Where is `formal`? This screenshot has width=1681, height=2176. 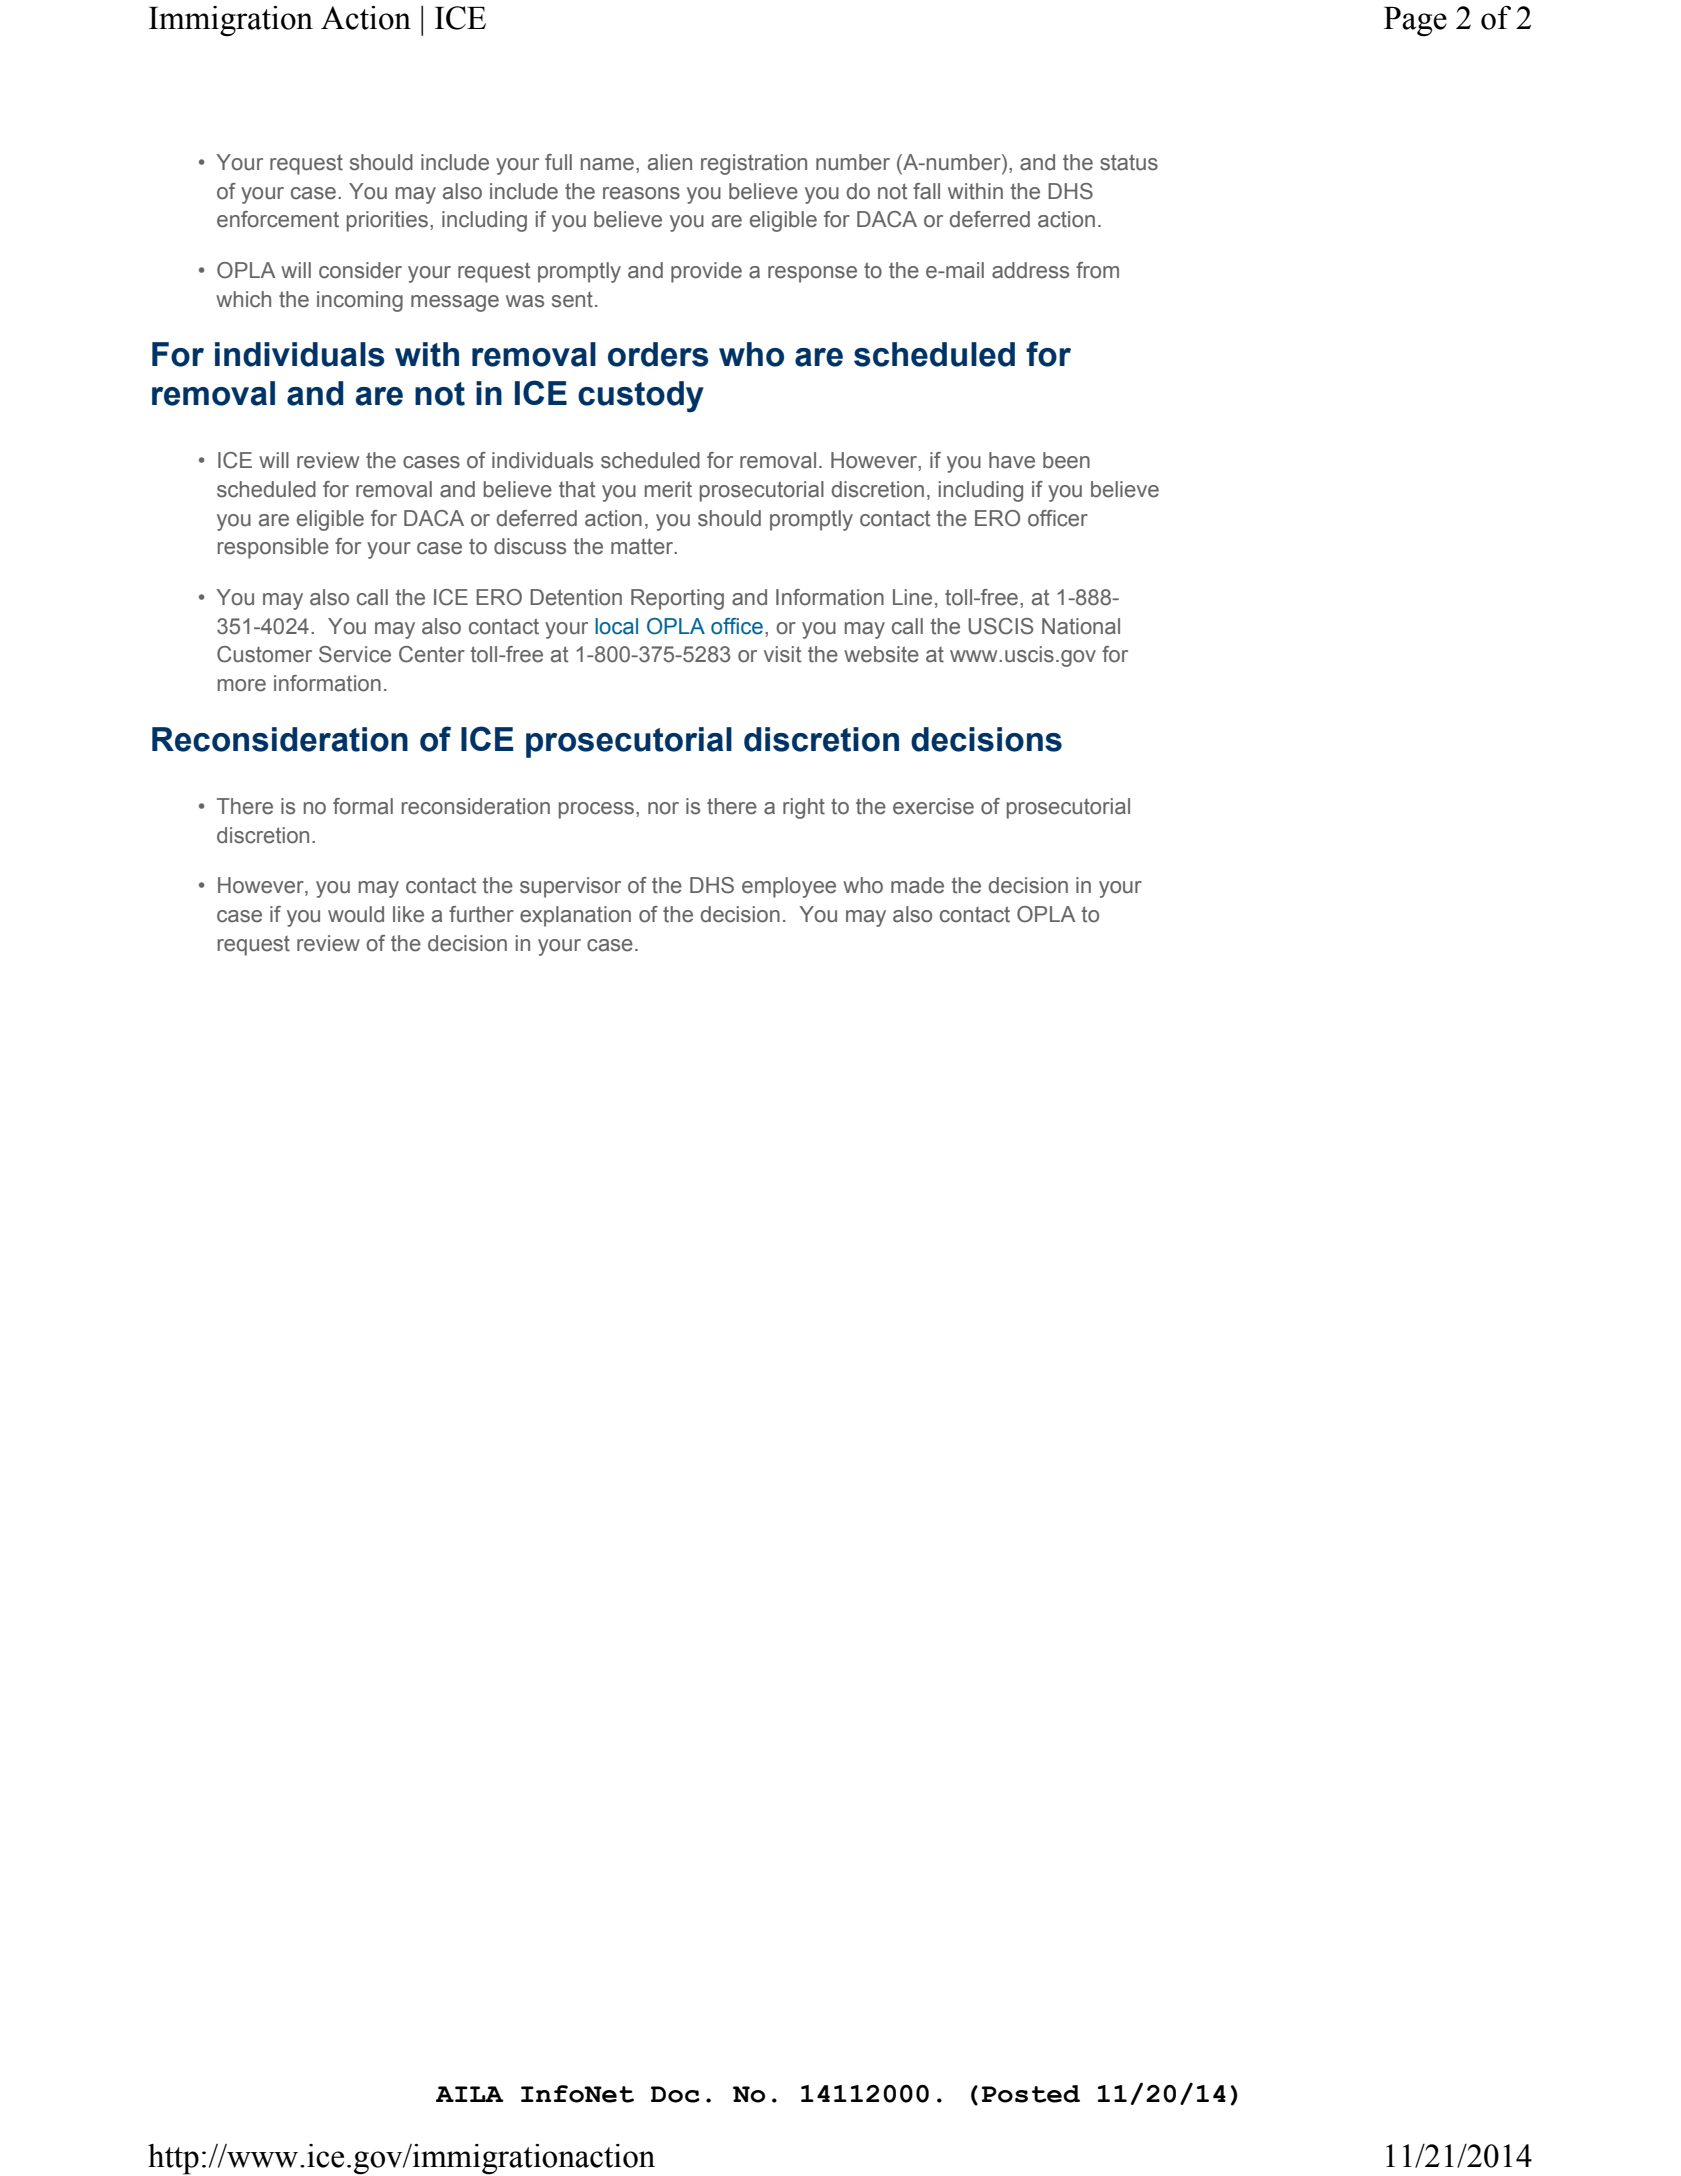 formal is located at coordinates (363, 806).
